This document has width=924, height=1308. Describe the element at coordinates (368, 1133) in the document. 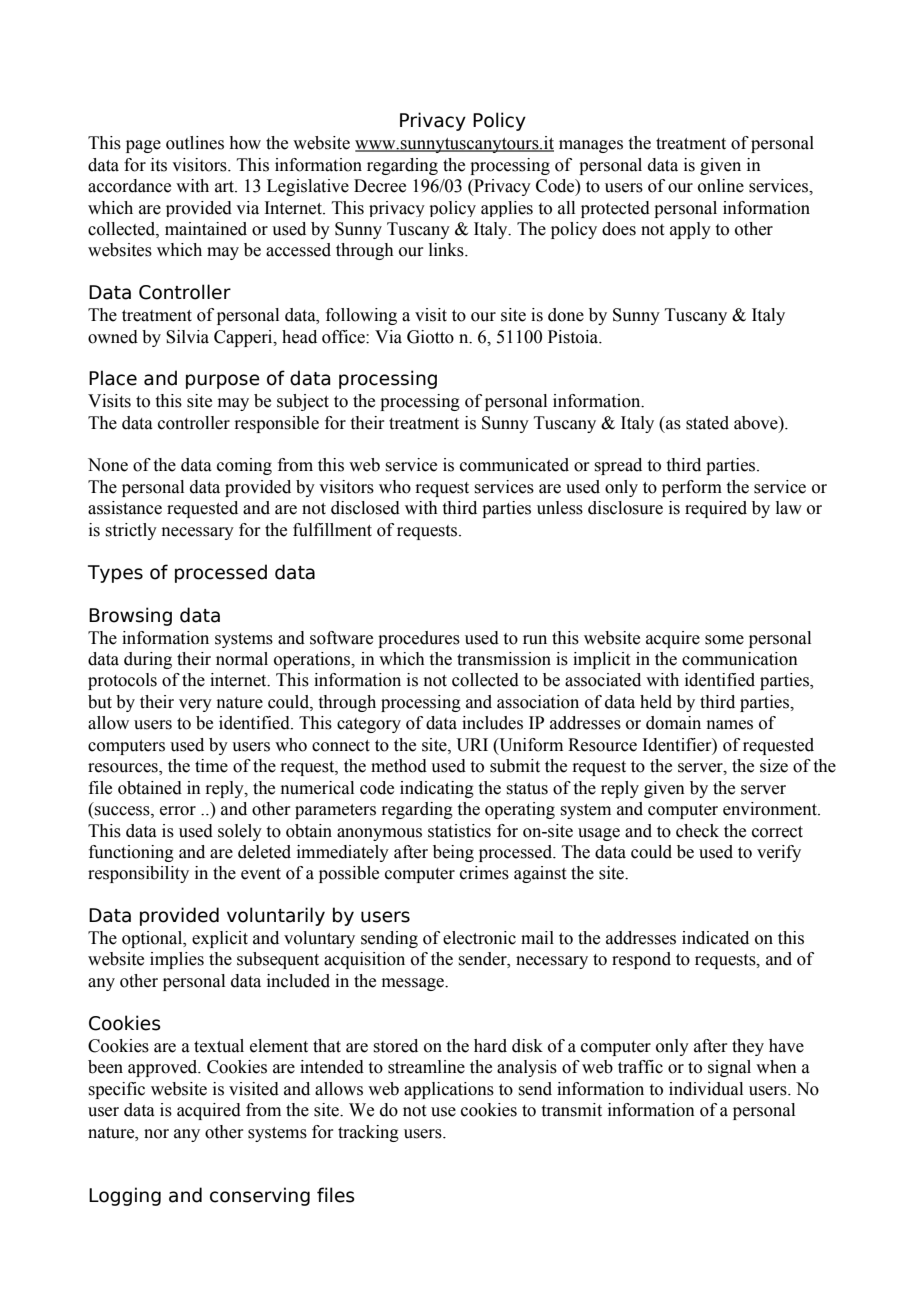

I see `tracking` at that location.
